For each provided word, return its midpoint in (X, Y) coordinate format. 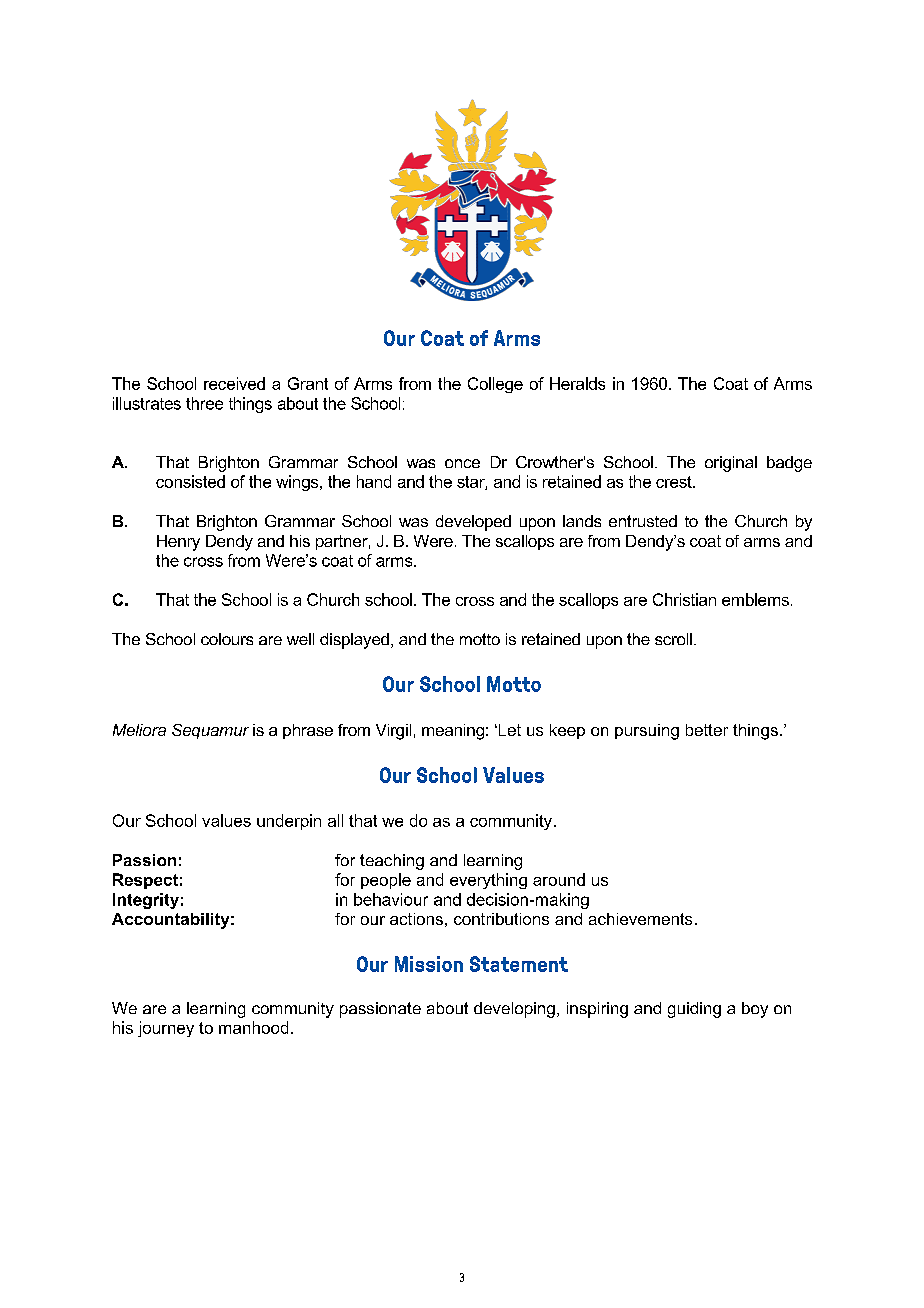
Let (508, 730)
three (204, 403)
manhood (253, 1027)
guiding (694, 1010)
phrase (308, 731)
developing (514, 1010)
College (495, 385)
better (707, 730)
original (731, 464)
